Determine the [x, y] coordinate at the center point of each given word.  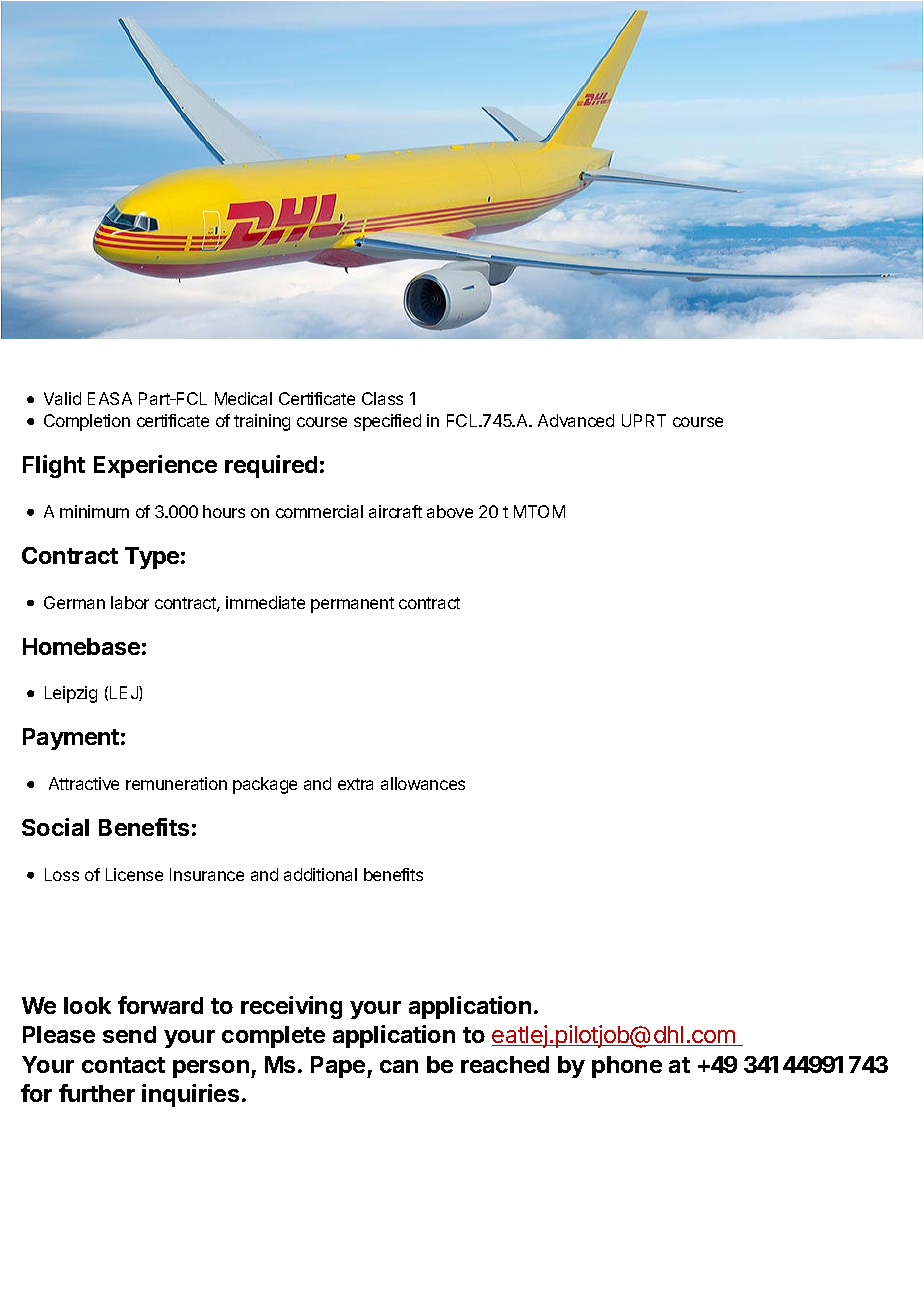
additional [320, 874]
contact [123, 1065]
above [450, 511]
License [134, 874]
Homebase [81, 646]
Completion [87, 422]
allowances [423, 783]
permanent [352, 605]
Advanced [576, 420]
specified [387, 422]
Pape [339, 1067]
